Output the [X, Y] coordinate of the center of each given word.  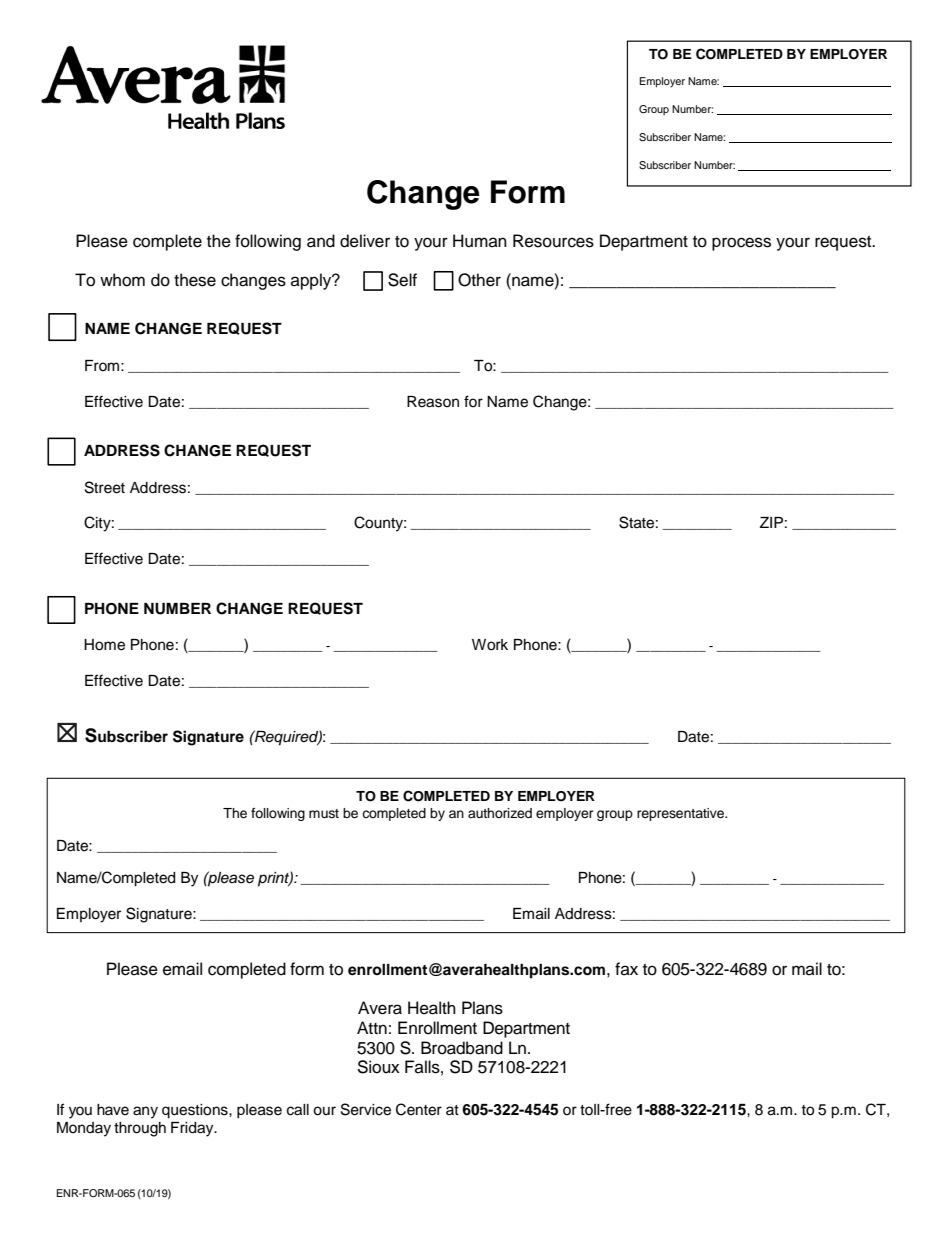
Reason [433, 402]
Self [402, 280]
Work [490, 645]
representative [682, 814]
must [324, 813]
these [195, 280]
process [741, 244]
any [145, 1112]
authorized [500, 813]
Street [105, 487]
